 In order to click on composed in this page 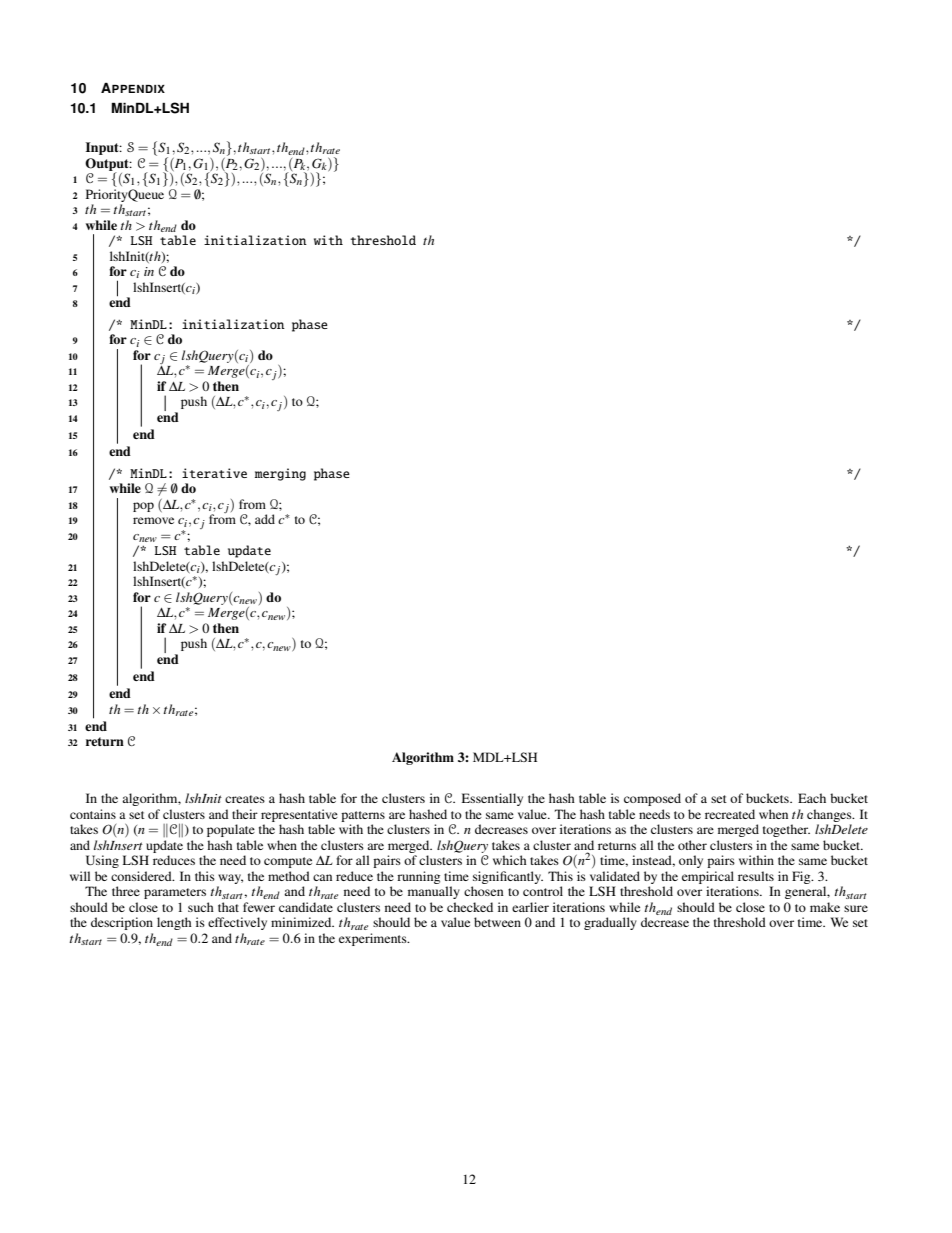, I will do `click(652, 799)`.
